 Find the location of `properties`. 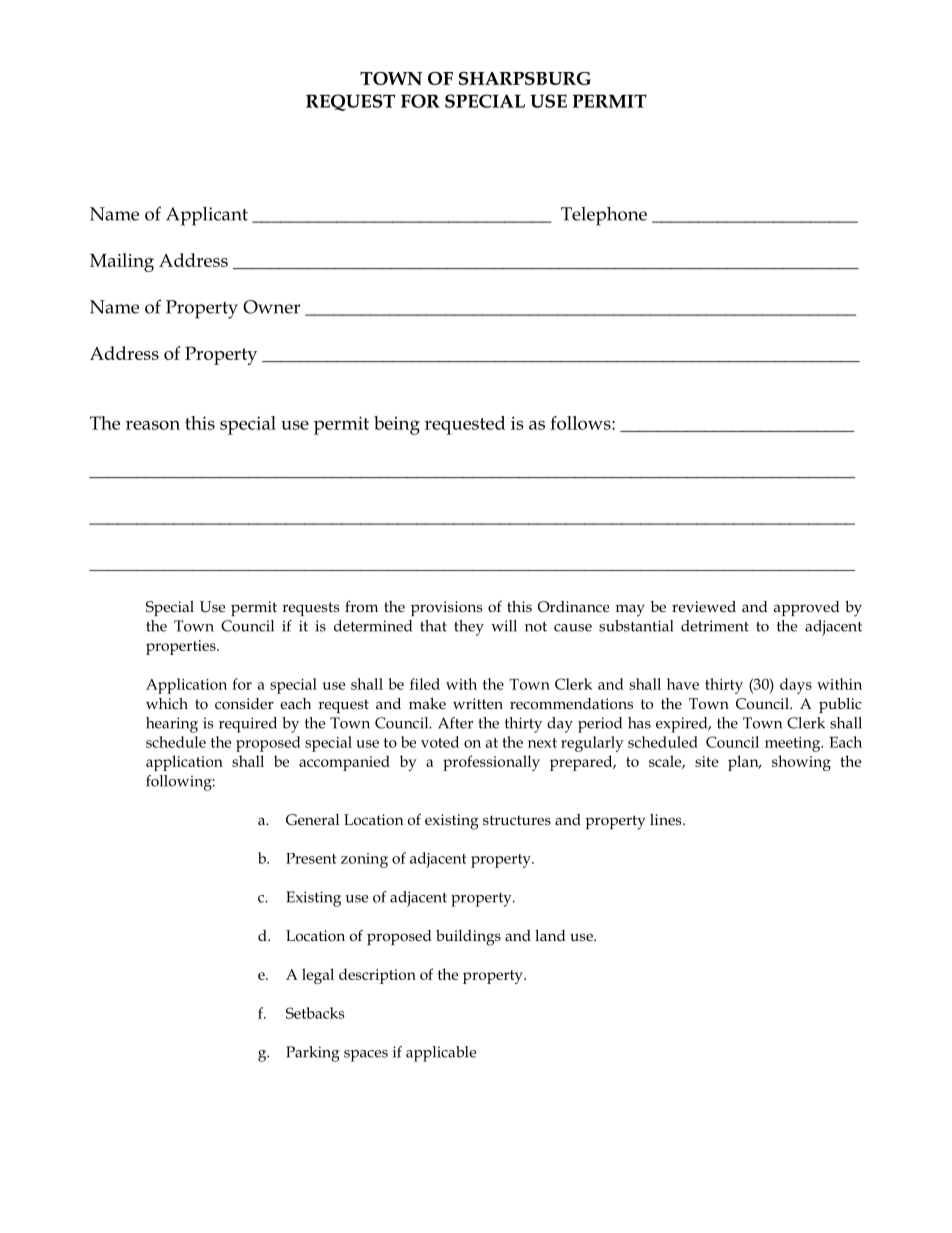

properties is located at coordinates (182, 647).
